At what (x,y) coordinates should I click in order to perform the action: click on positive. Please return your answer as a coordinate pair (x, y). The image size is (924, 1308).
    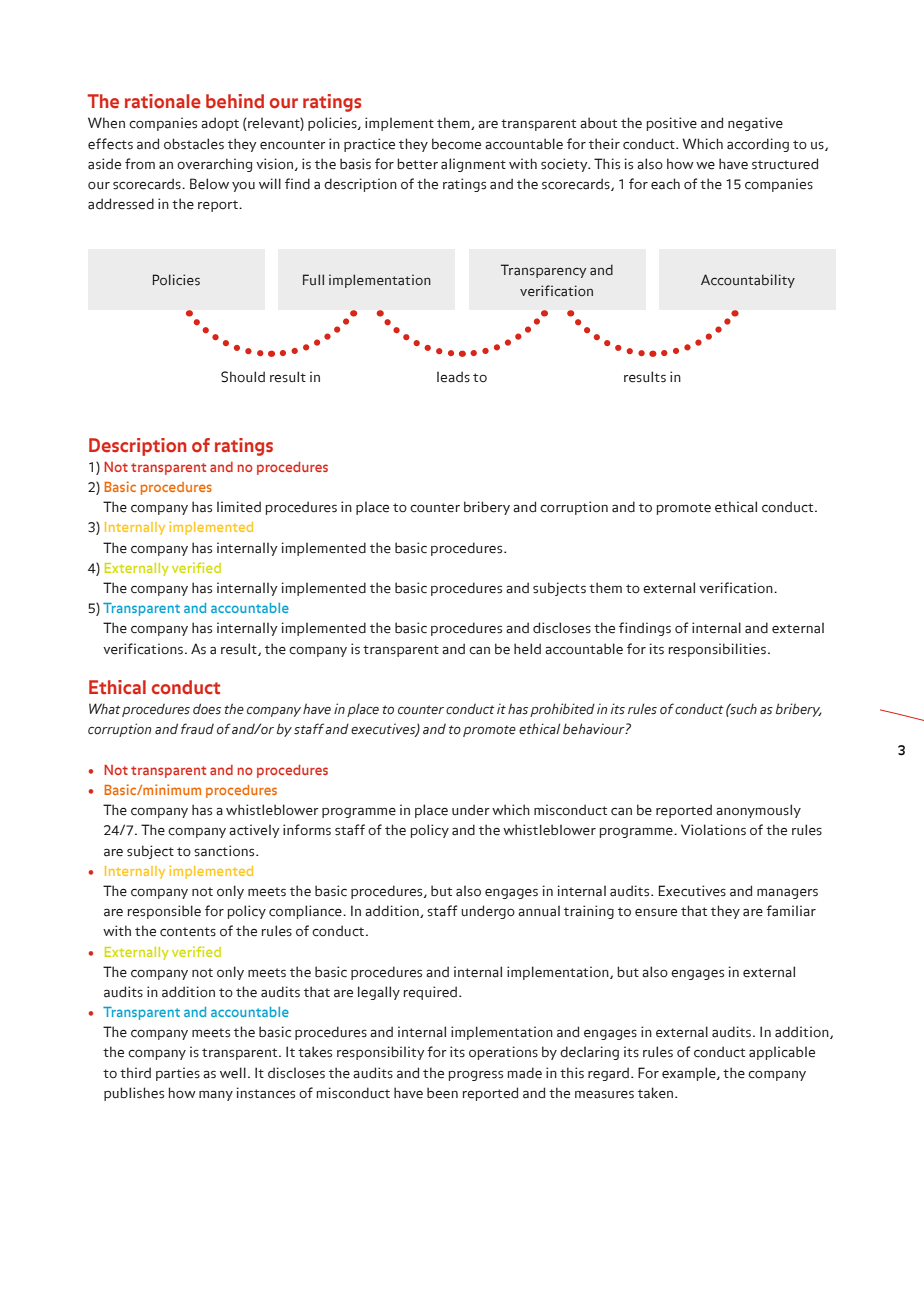
    Looking at the image, I should click on (672, 124).
